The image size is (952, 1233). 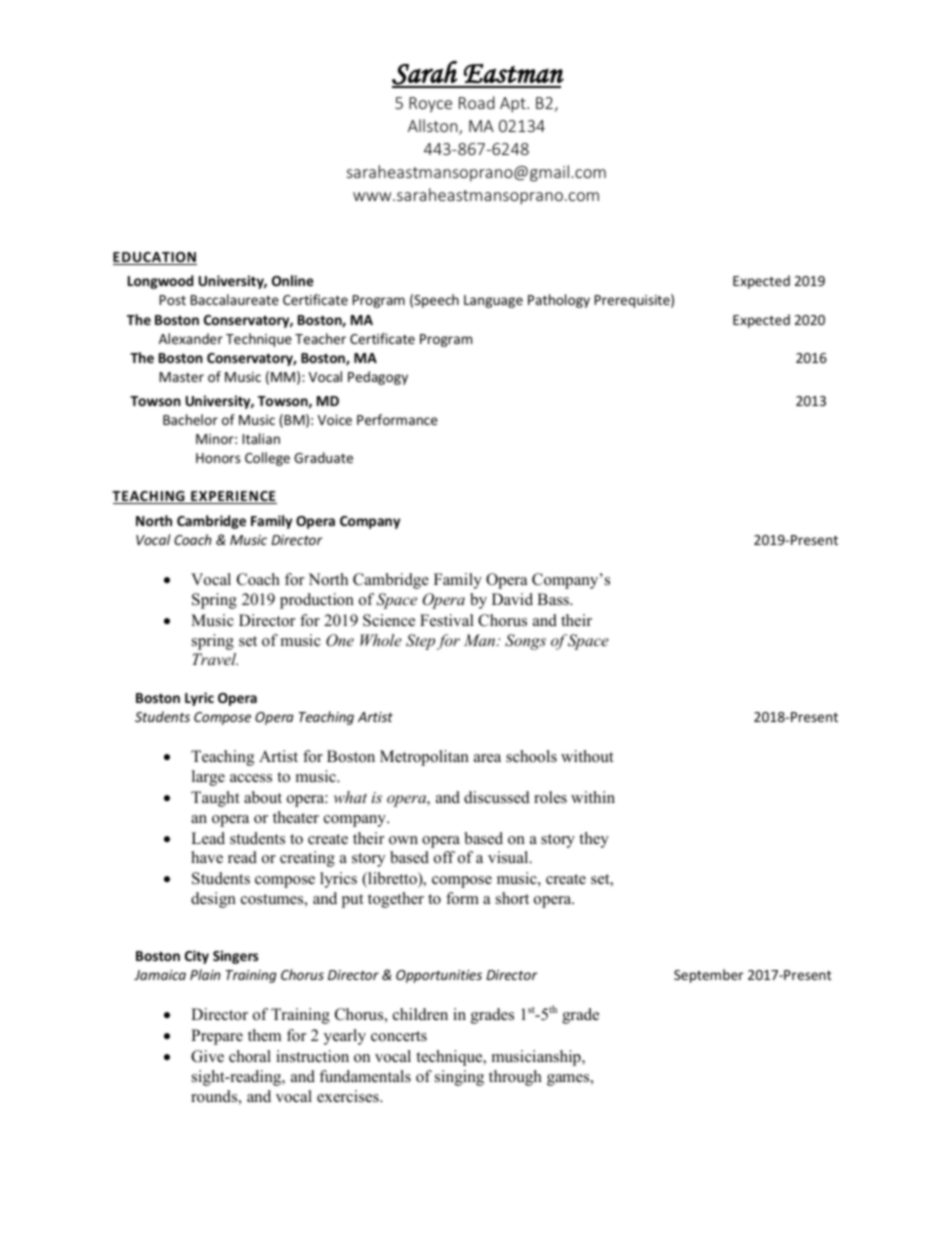 What do you see at coordinates (430, 105) in the screenshot?
I see `Royce` at bounding box center [430, 105].
